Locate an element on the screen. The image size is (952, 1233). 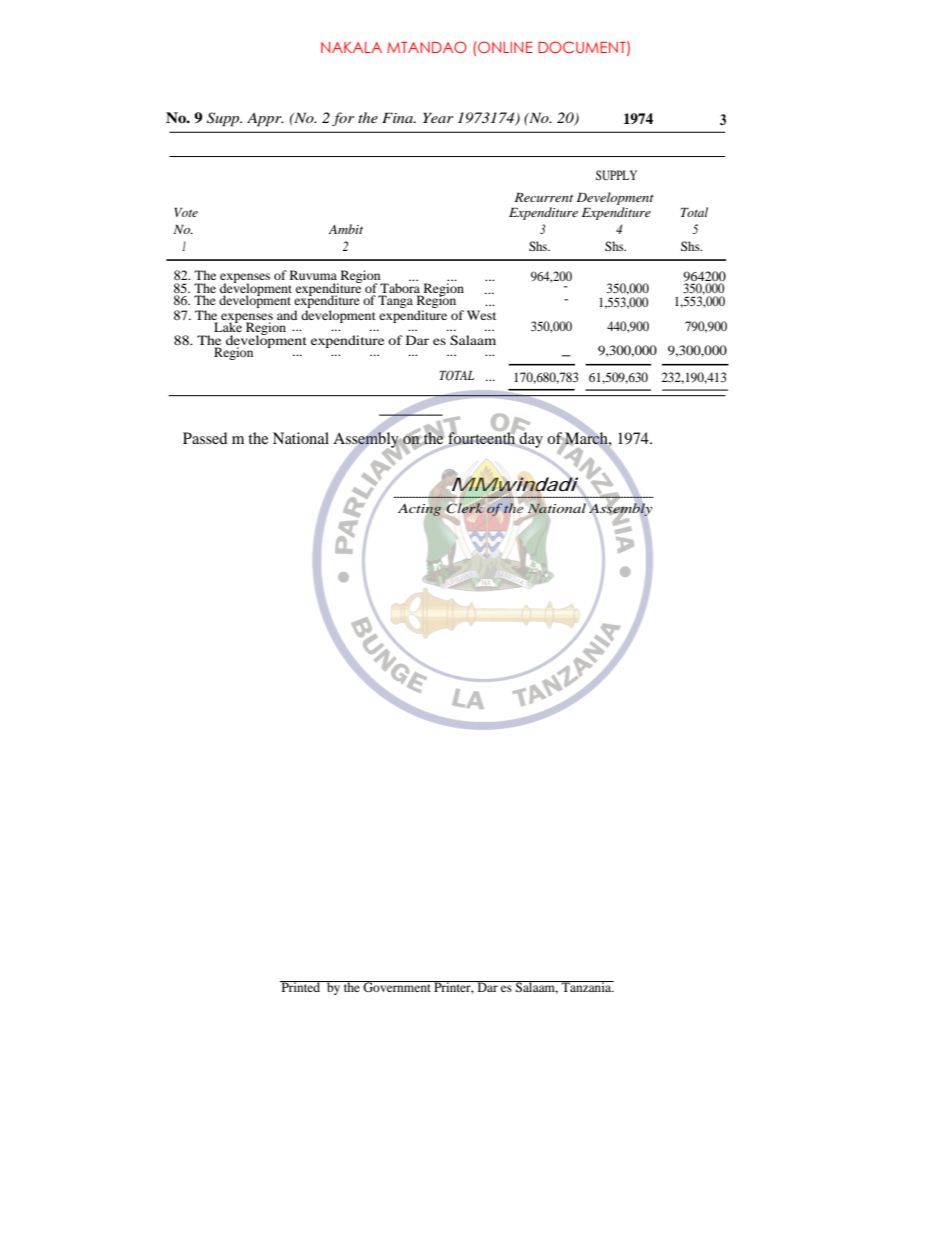
Government is located at coordinates (397, 986).
